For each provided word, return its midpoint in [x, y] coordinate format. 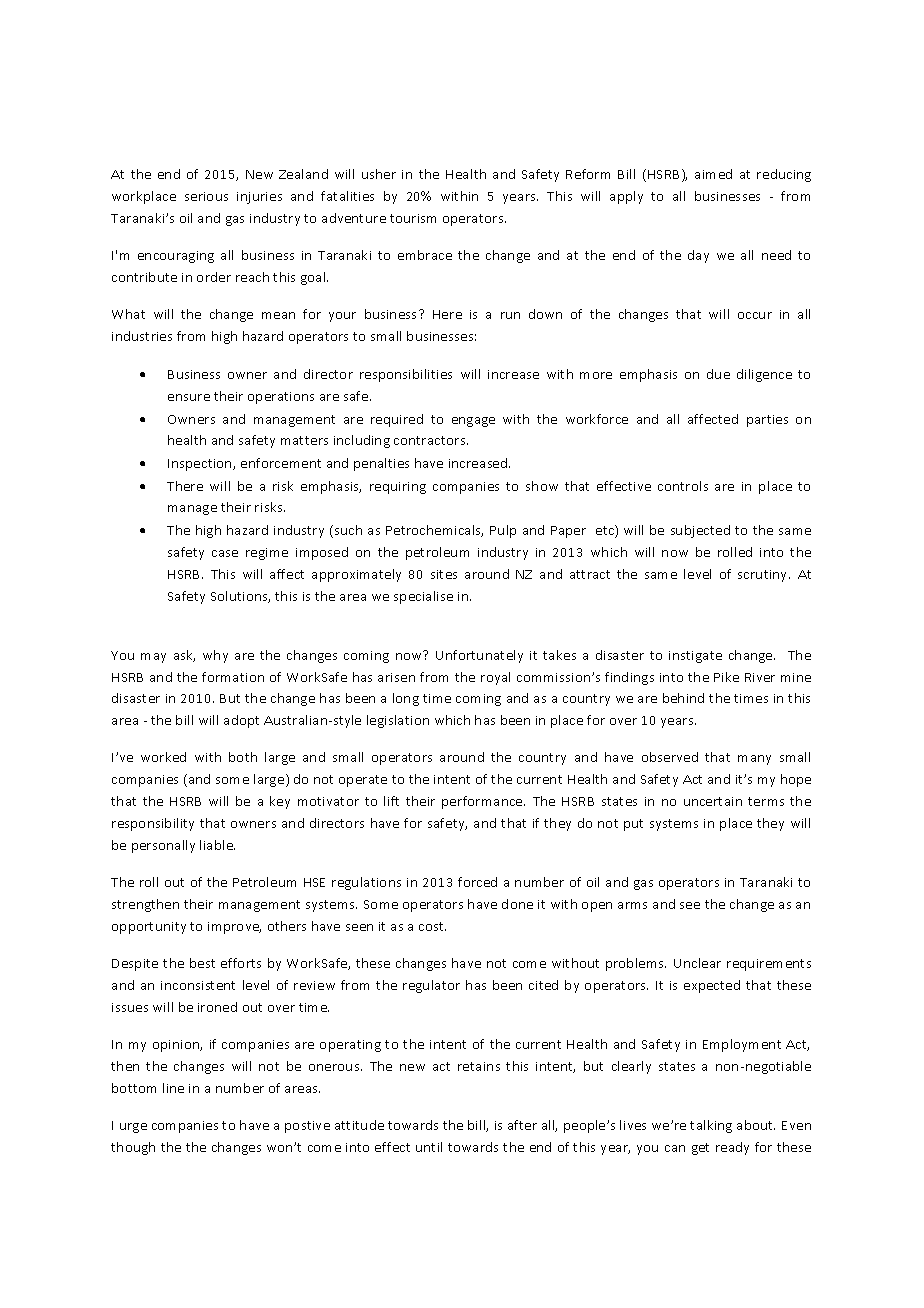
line [173, 1088]
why [215, 656]
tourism [413, 218]
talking [711, 1126]
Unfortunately [479, 656]
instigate [695, 657]
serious [206, 196]
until [429, 1147]
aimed [713, 174]
